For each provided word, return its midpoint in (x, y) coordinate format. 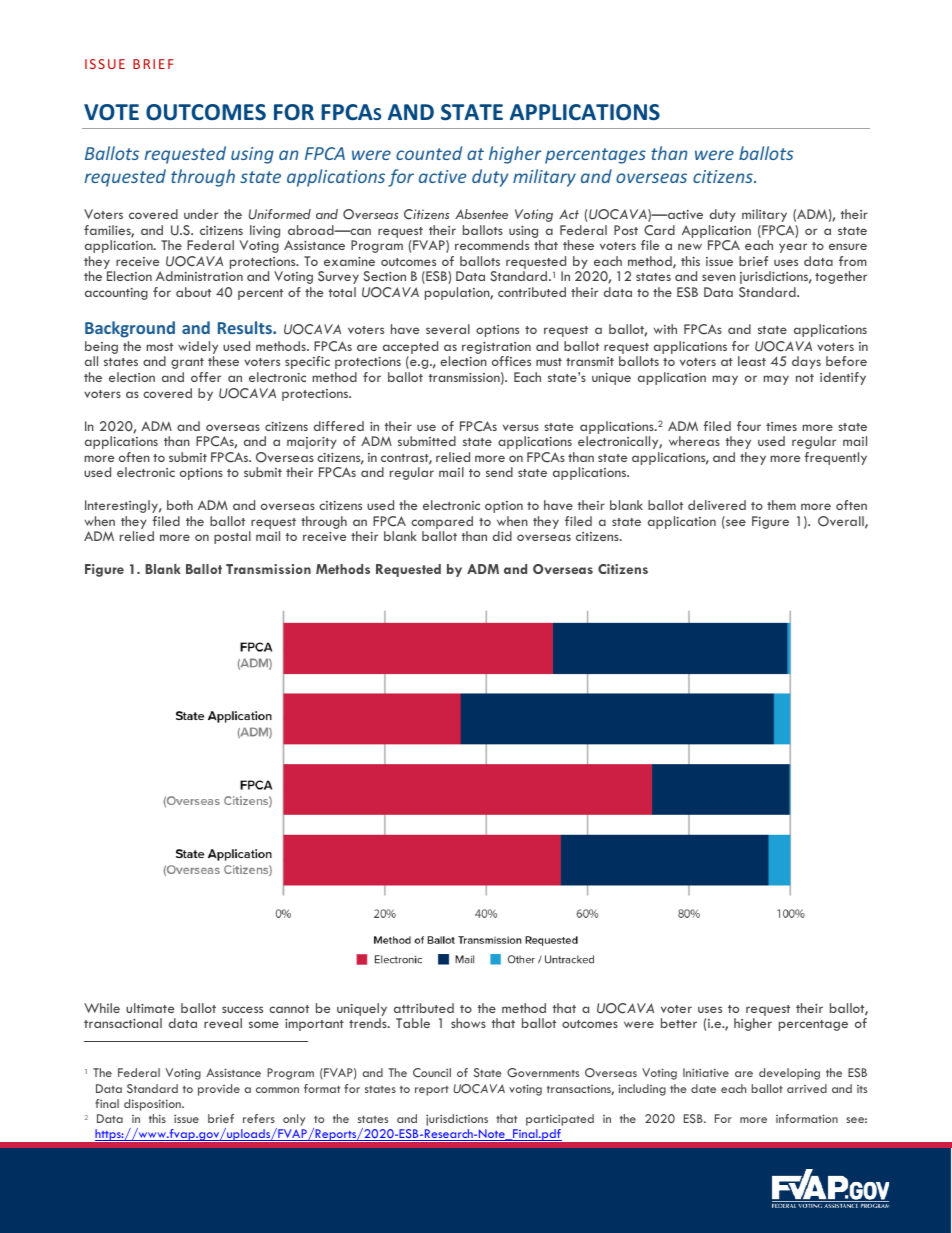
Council (432, 1073)
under (201, 214)
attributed (424, 1008)
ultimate (150, 1008)
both (180, 505)
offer (206, 377)
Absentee (481, 214)
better (679, 1023)
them (781, 505)
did (502, 536)
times (781, 426)
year (793, 248)
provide (219, 1090)
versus (521, 427)
